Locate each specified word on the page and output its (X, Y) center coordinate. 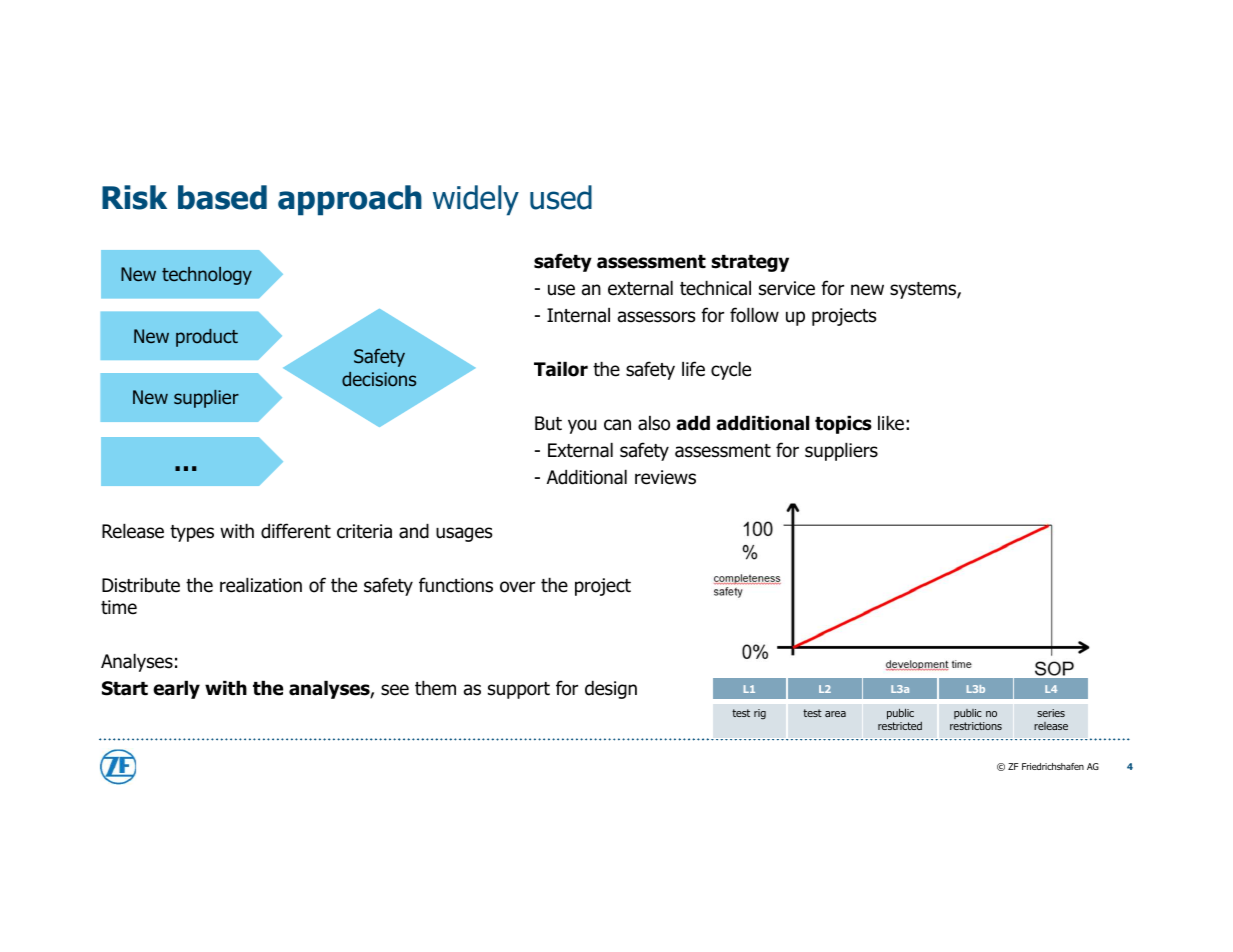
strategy (750, 263)
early (176, 690)
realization (261, 585)
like (891, 423)
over (517, 587)
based (222, 197)
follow (754, 315)
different (296, 531)
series (1051, 713)
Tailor (561, 369)
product (207, 338)
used (561, 197)
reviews (665, 477)
